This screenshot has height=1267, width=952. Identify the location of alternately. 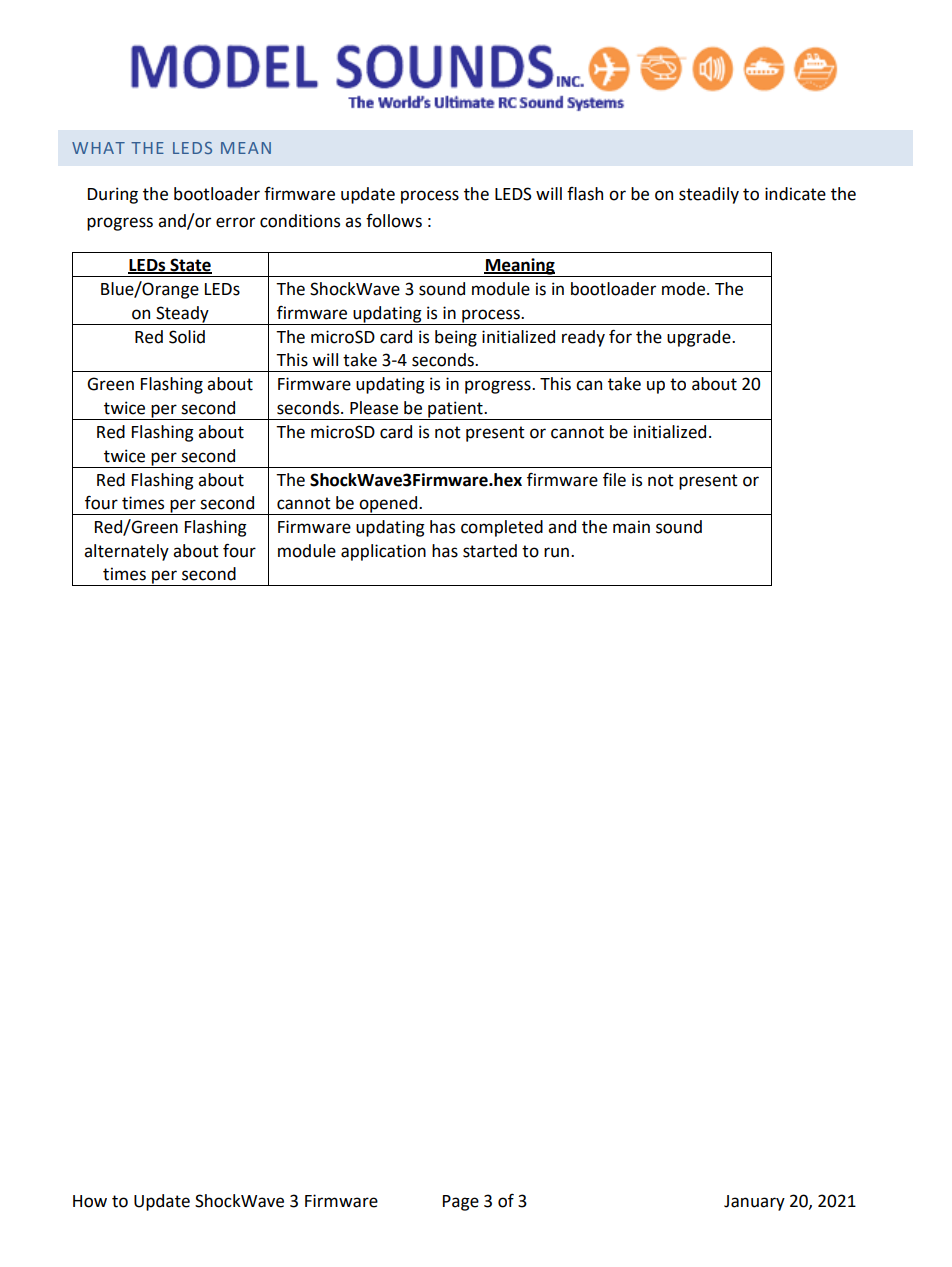
(126, 552).
